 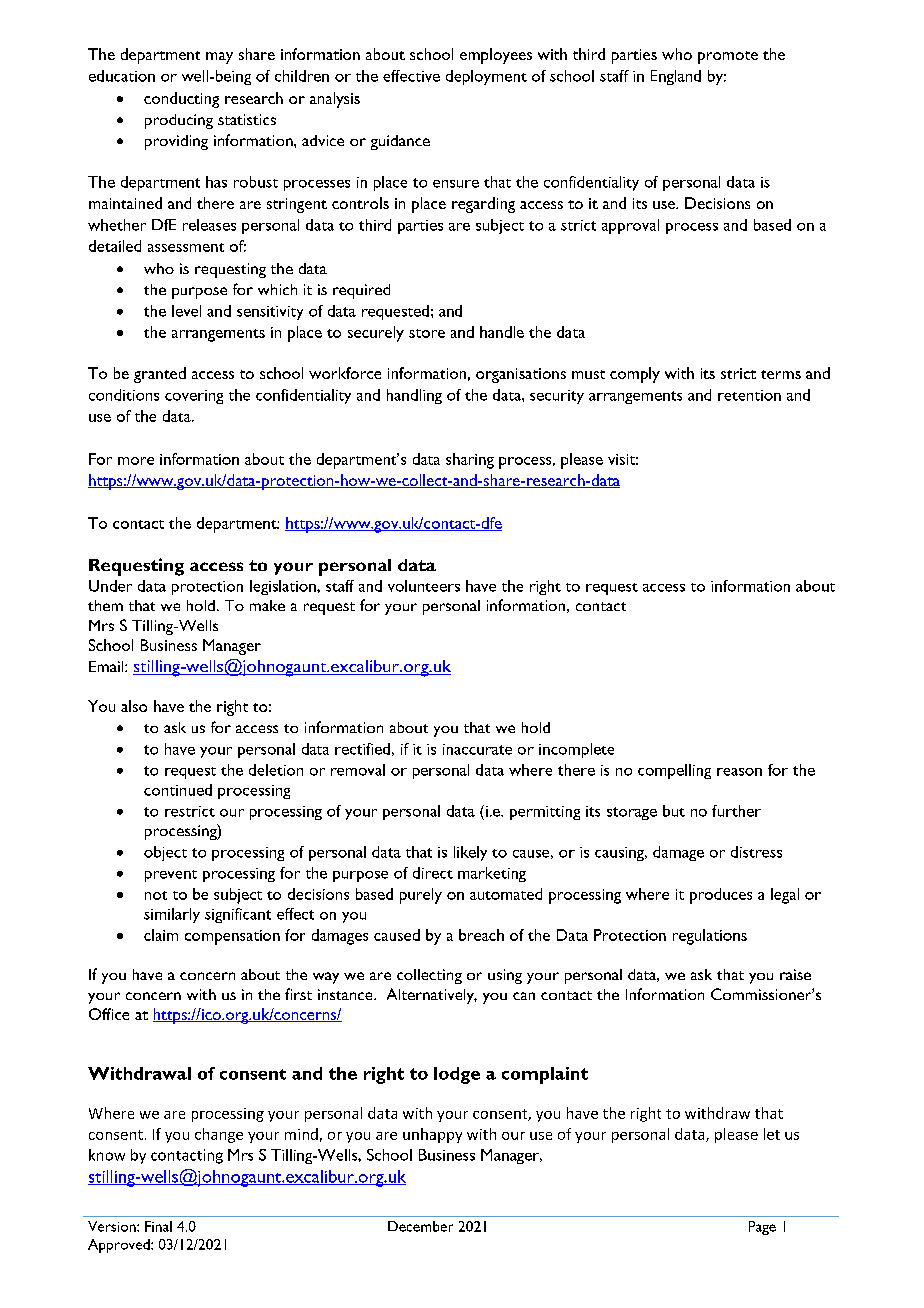 I want to click on reason, so click(x=739, y=772).
